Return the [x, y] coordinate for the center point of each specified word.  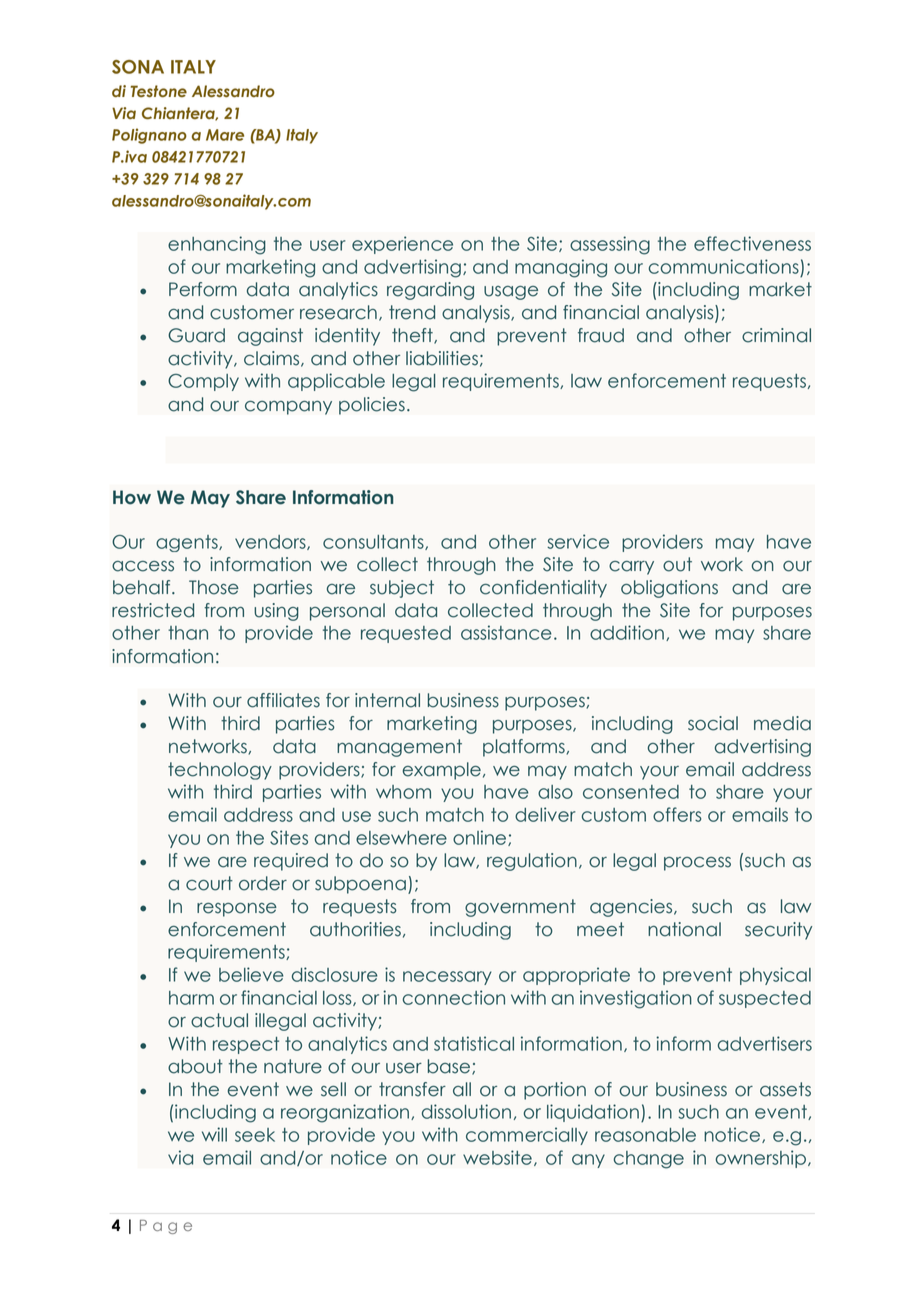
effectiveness [752, 243]
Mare [225, 135]
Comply [203, 382]
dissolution [466, 1111]
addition [627, 632]
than [188, 633]
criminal [776, 335]
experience [402, 245]
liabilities [442, 358]
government [520, 908]
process [697, 864]
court [209, 883]
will [214, 1134]
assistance [506, 632]
